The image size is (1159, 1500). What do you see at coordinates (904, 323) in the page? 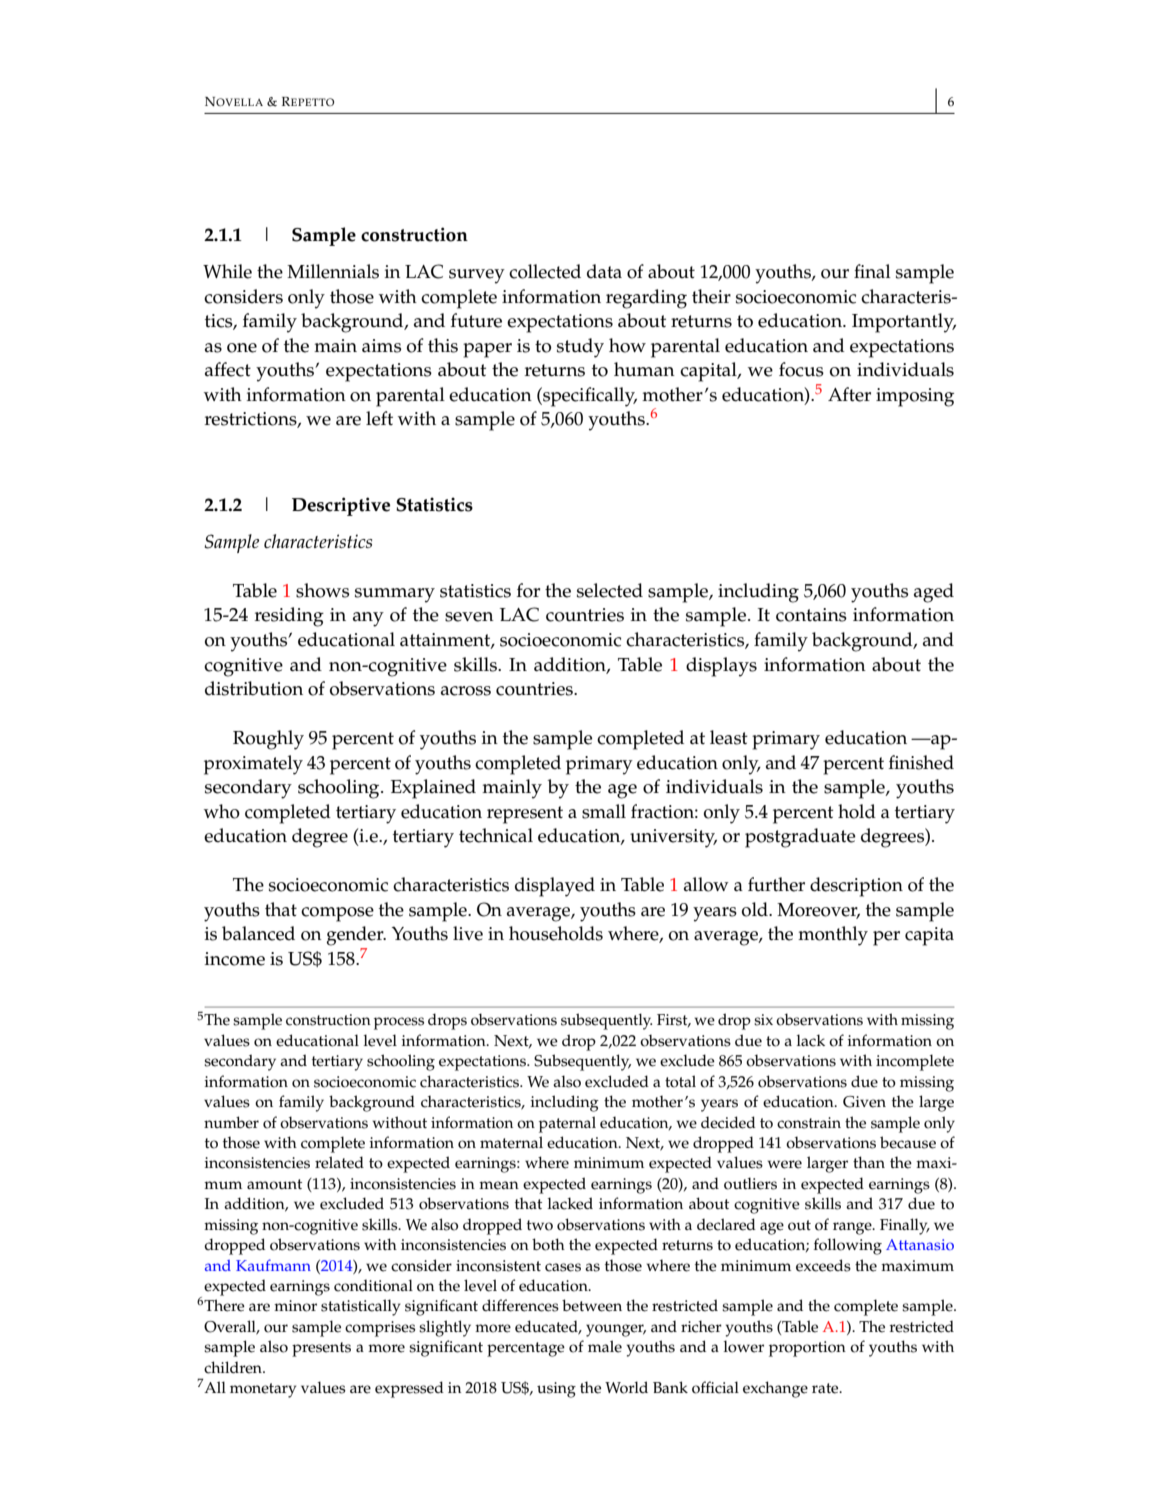
I see `Importantly` at bounding box center [904, 323].
